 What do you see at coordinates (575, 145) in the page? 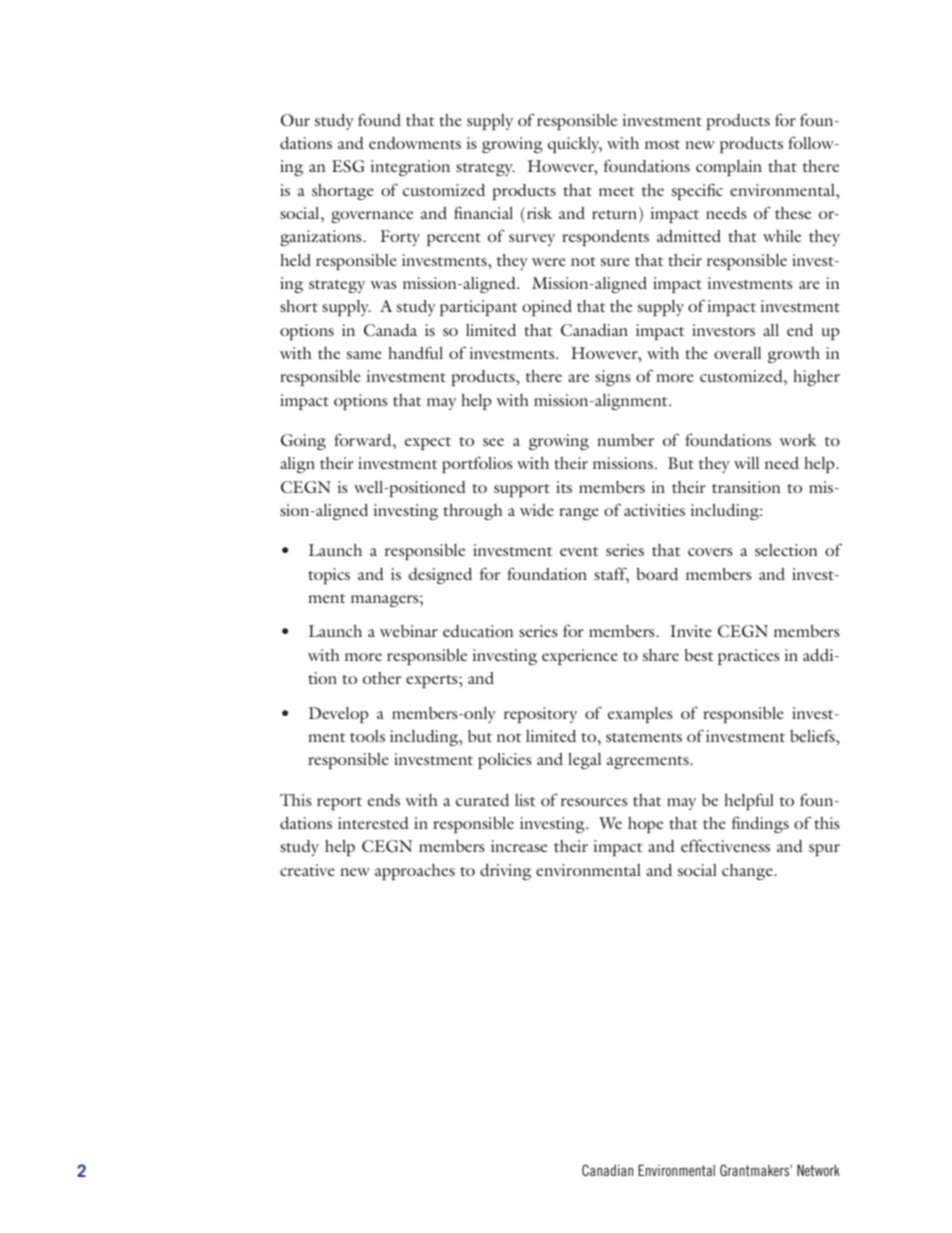
I see `quickly` at bounding box center [575, 145].
